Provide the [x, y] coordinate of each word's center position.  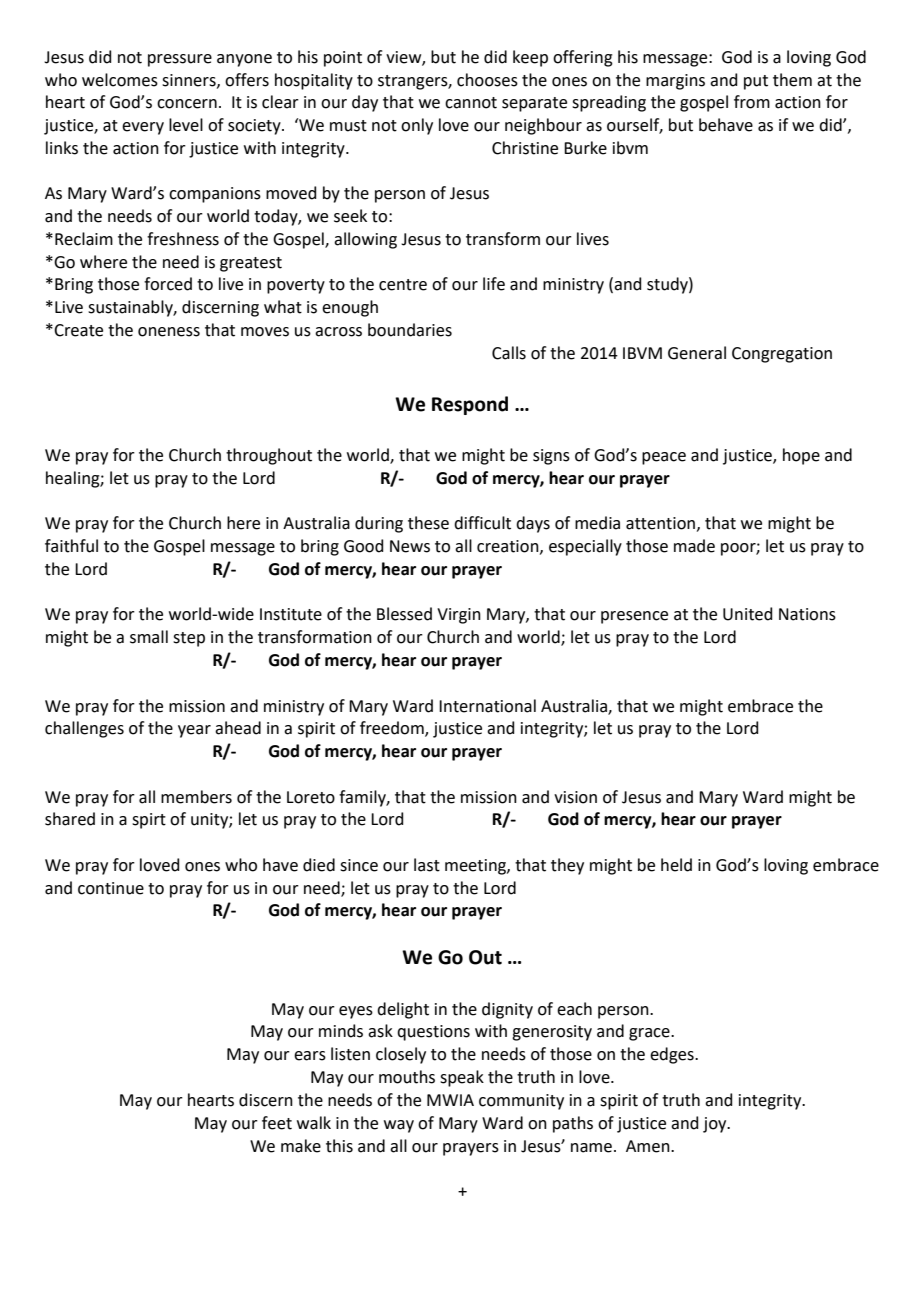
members [196, 797]
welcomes [120, 80]
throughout [269, 456]
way [399, 1126]
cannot [471, 103]
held [676, 865]
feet [277, 1123]
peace [664, 458]
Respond [470, 405]
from [752, 102]
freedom [393, 729]
